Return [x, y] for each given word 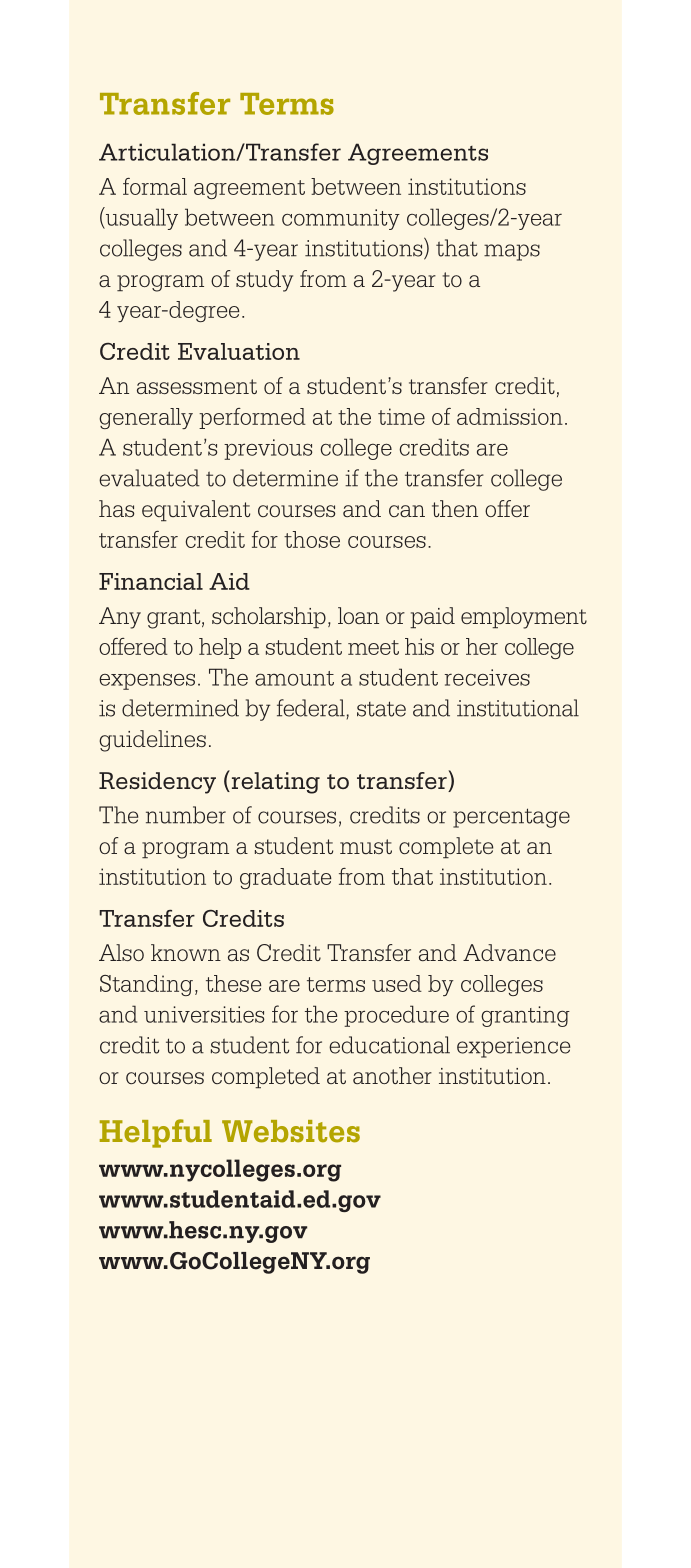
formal [155, 186]
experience [513, 1047]
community [341, 219]
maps [512, 252]
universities [204, 1014]
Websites [291, 1131]
